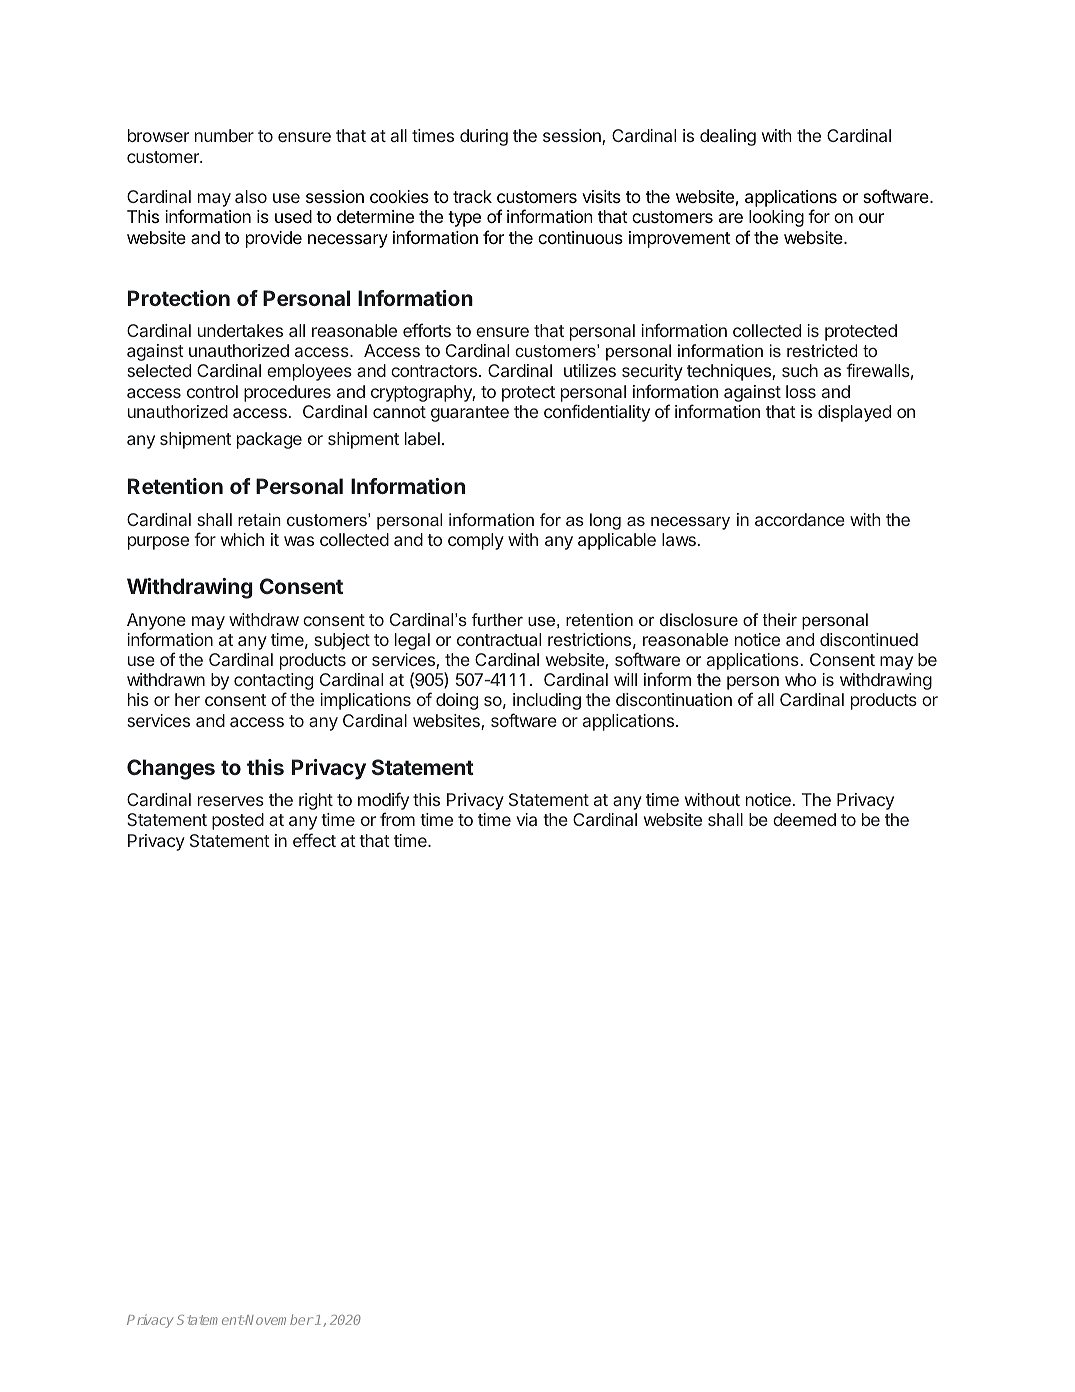 The image size is (1075, 1392). What do you see at coordinates (800, 519) in the page?
I see `accordance` at bounding box center [800, 519].
